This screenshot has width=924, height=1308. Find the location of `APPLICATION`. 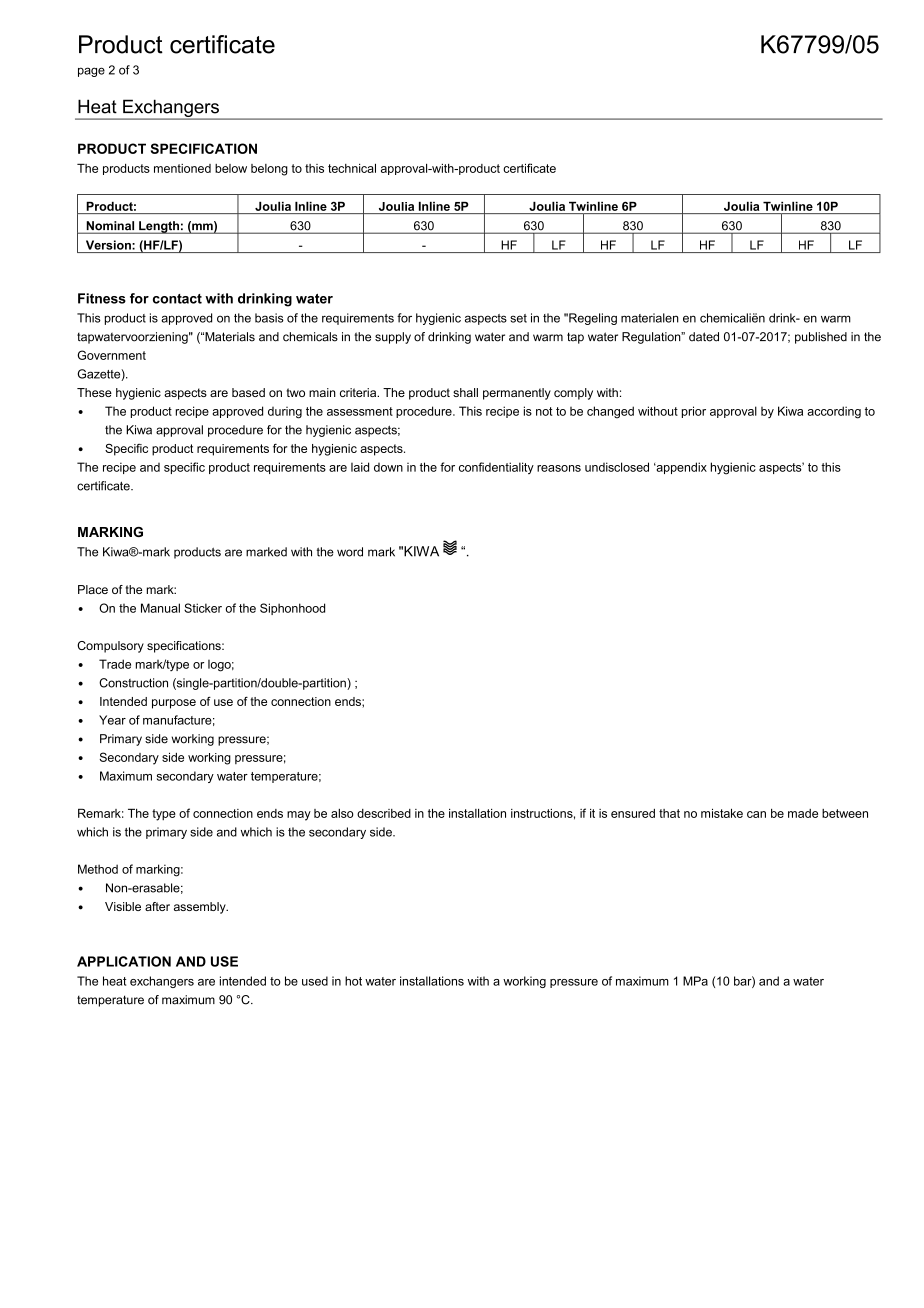

APPLICATION is located at coordinates (124, 961).
